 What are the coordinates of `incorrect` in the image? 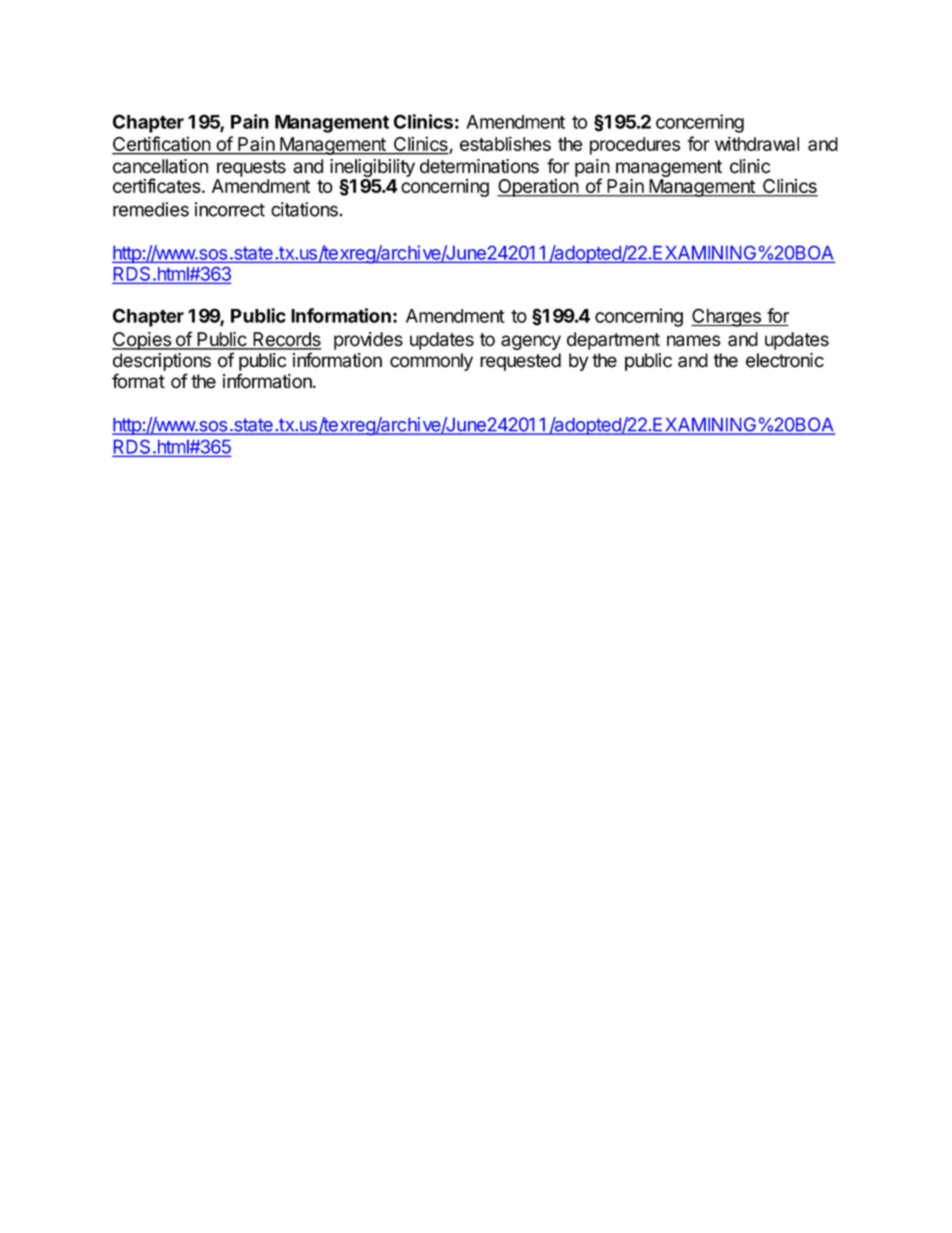 It's located at (230, 209).
